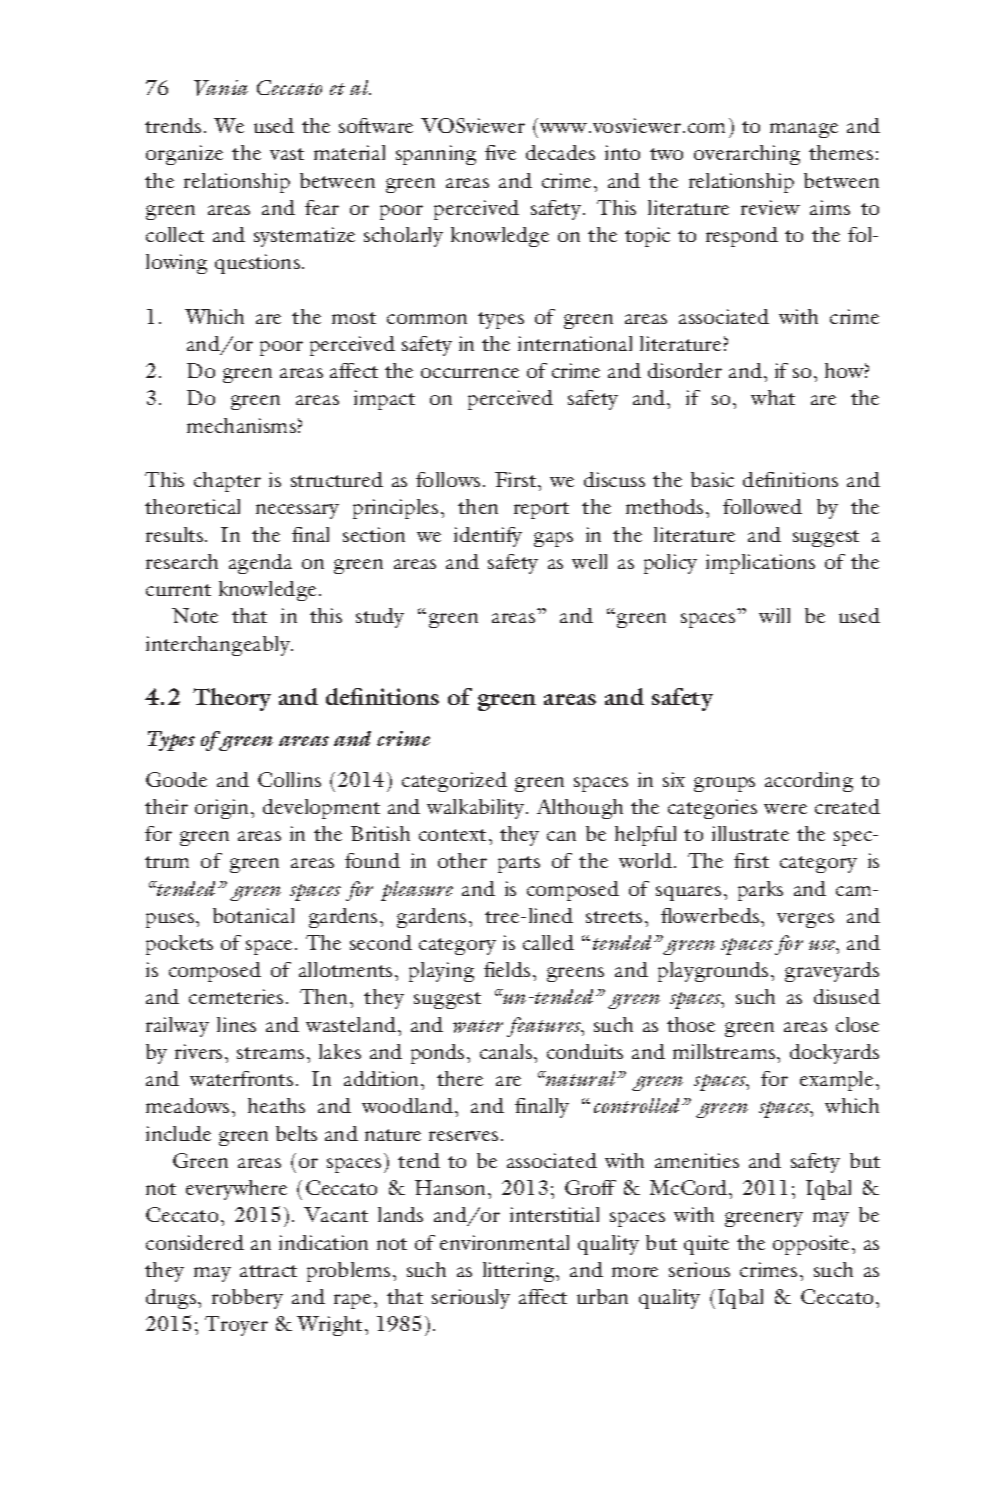 This screenshot has height=1505, width=1003. I want to click on according, so click(809, 782).
